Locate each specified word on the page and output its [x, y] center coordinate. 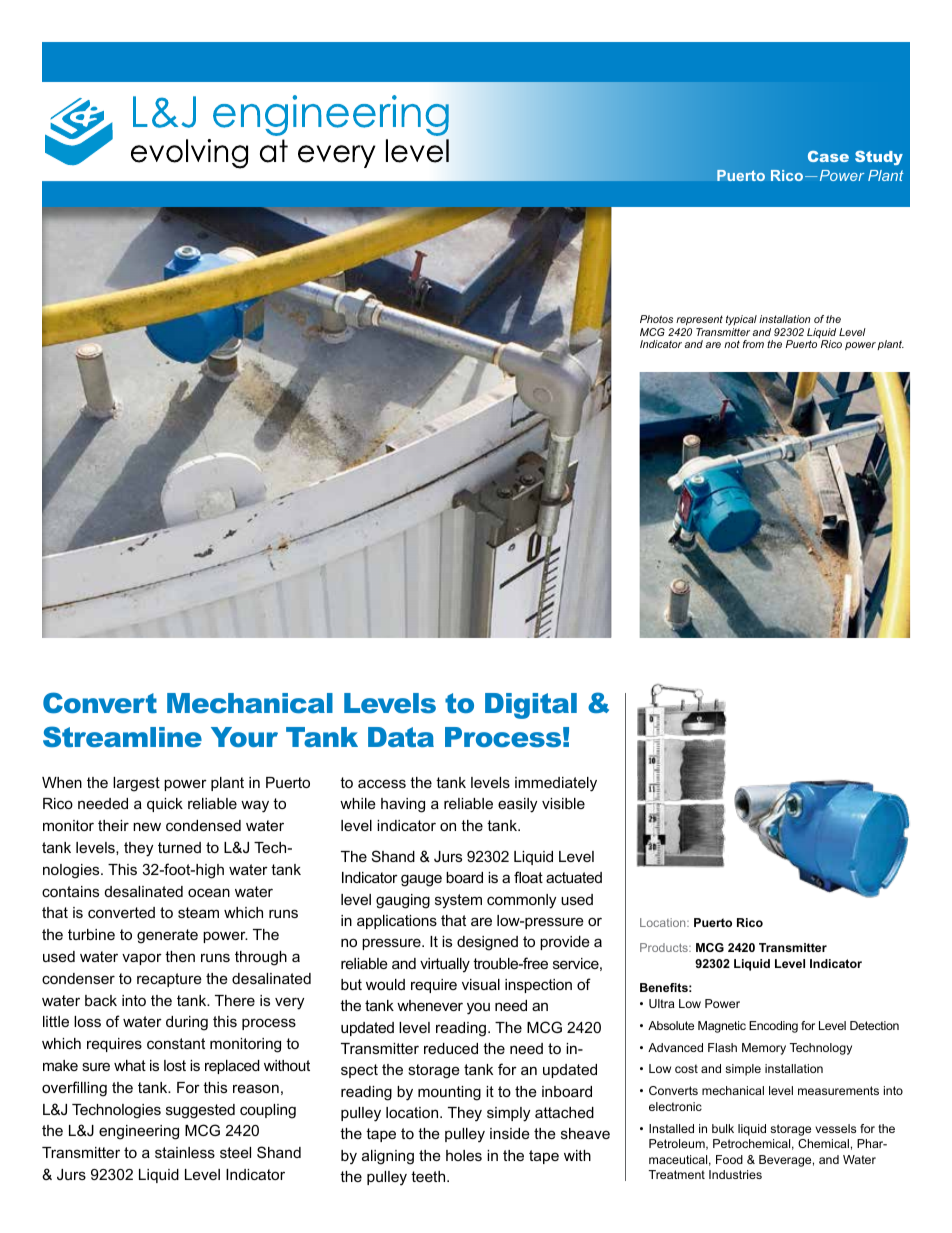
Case [828, 156]
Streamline [122, 736]
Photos [656, 319]
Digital [531, 706]
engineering [139, 1132]
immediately [556, 784]
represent [699, 322]
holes [464, 1155]
